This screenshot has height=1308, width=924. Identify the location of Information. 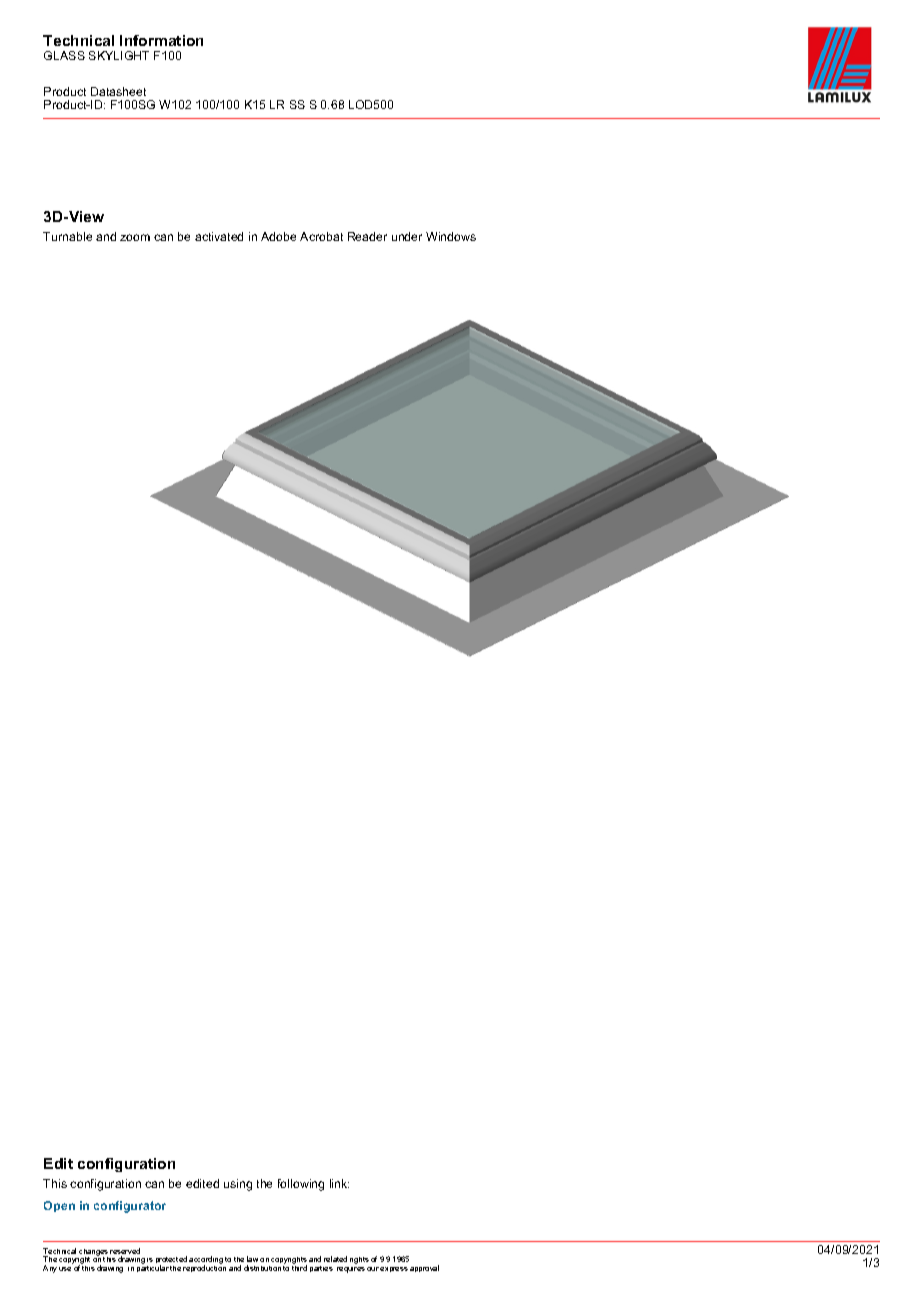
(161, 40).
